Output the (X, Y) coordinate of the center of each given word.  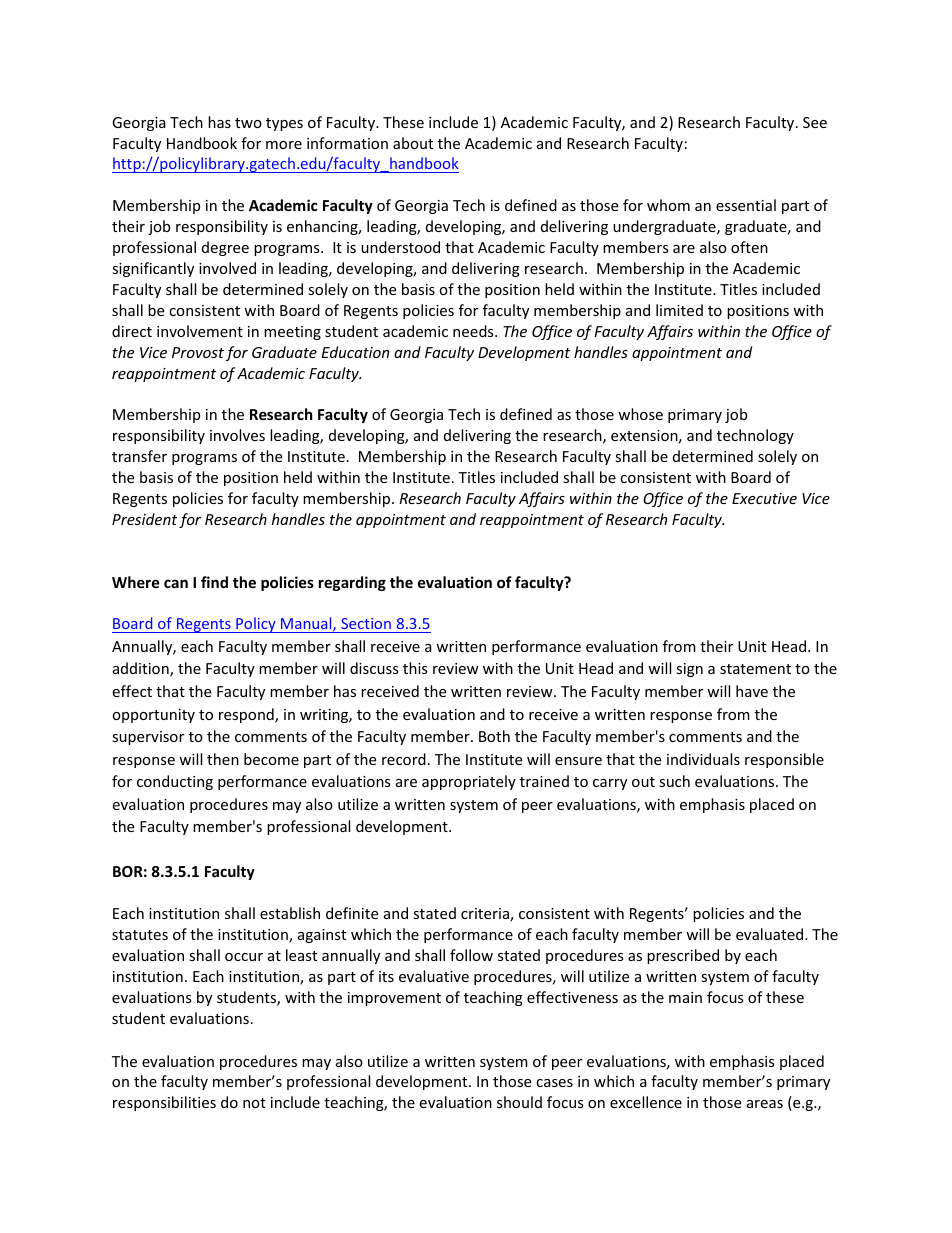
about (413, 143)
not (254, 1103)
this (415, 668)
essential (746, 205)
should (519, 1102)
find (214, 582)
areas (765, 1104)
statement (755, 669)
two (248, 123)
